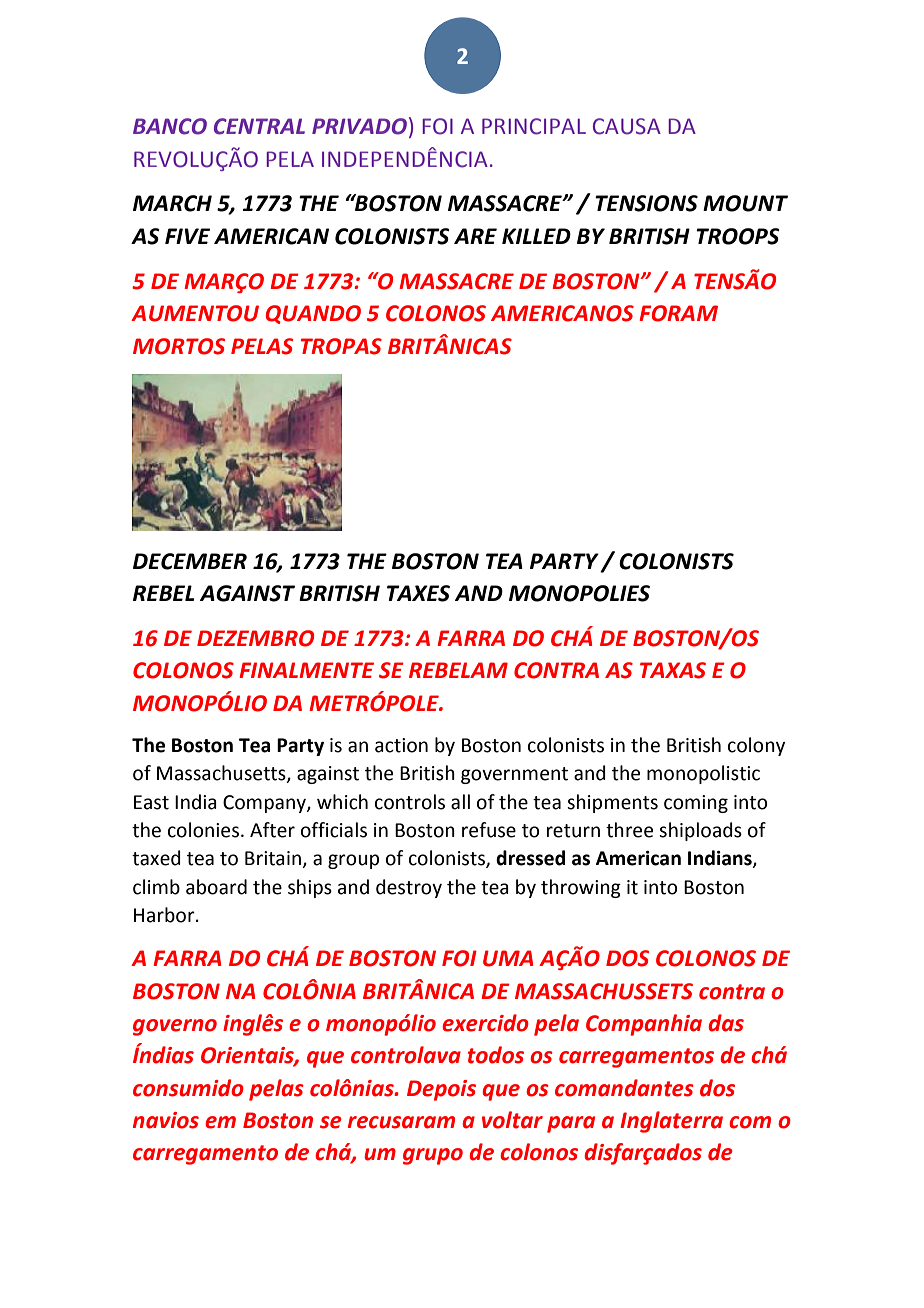 This screenshot has height=1308, width=924. Describe the element at coordinates (190, 561) in the screenshot. I see `DECEMBER` at that location.
